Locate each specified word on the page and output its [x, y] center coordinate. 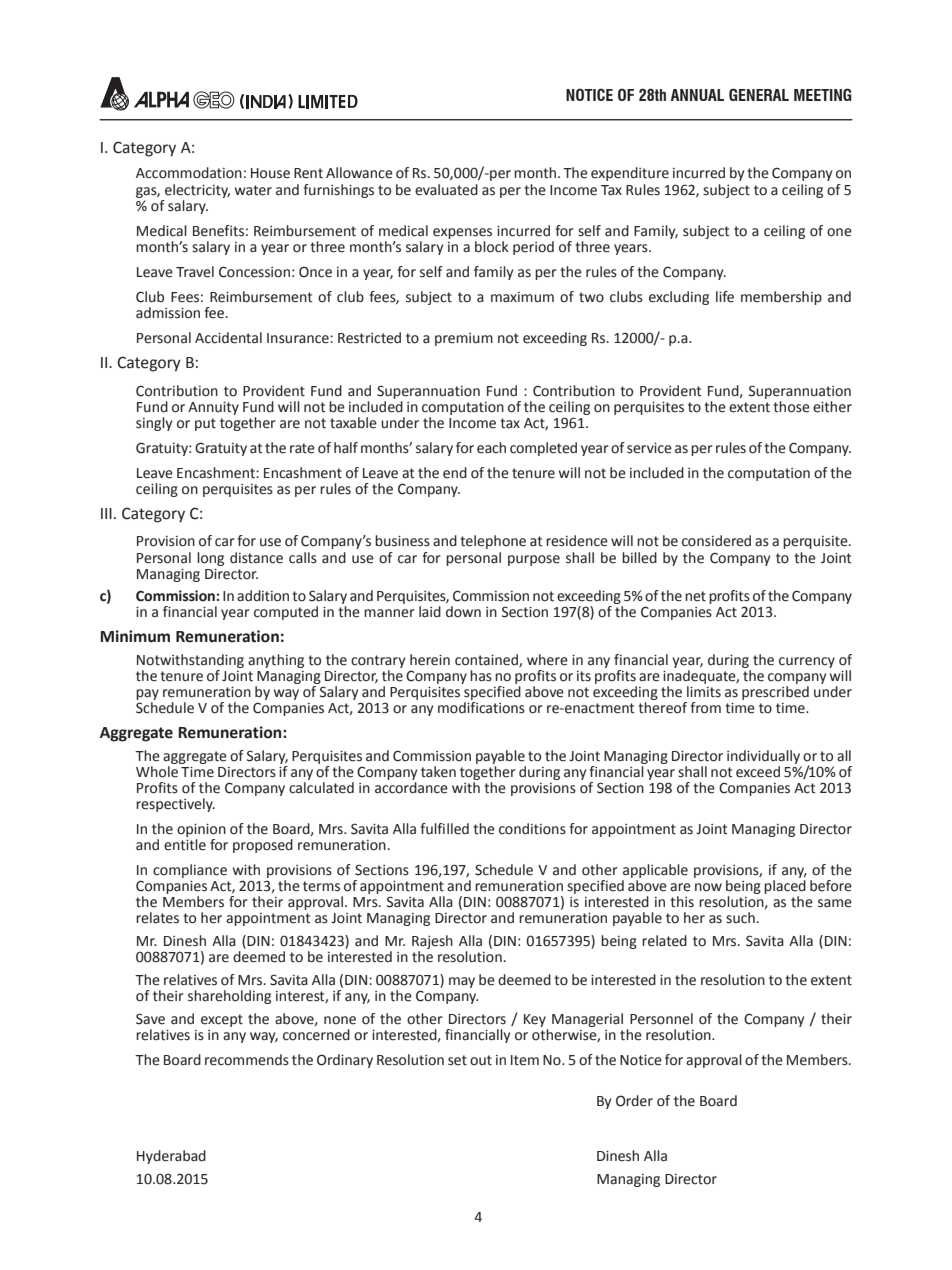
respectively [175, 805]
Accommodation [189, 173]
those [791, 407]
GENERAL [759, 94]
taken [438, 772]
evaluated [446, 190]
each [491, 448]
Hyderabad [171, 1157]
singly [154, 424]
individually [763, 757]
